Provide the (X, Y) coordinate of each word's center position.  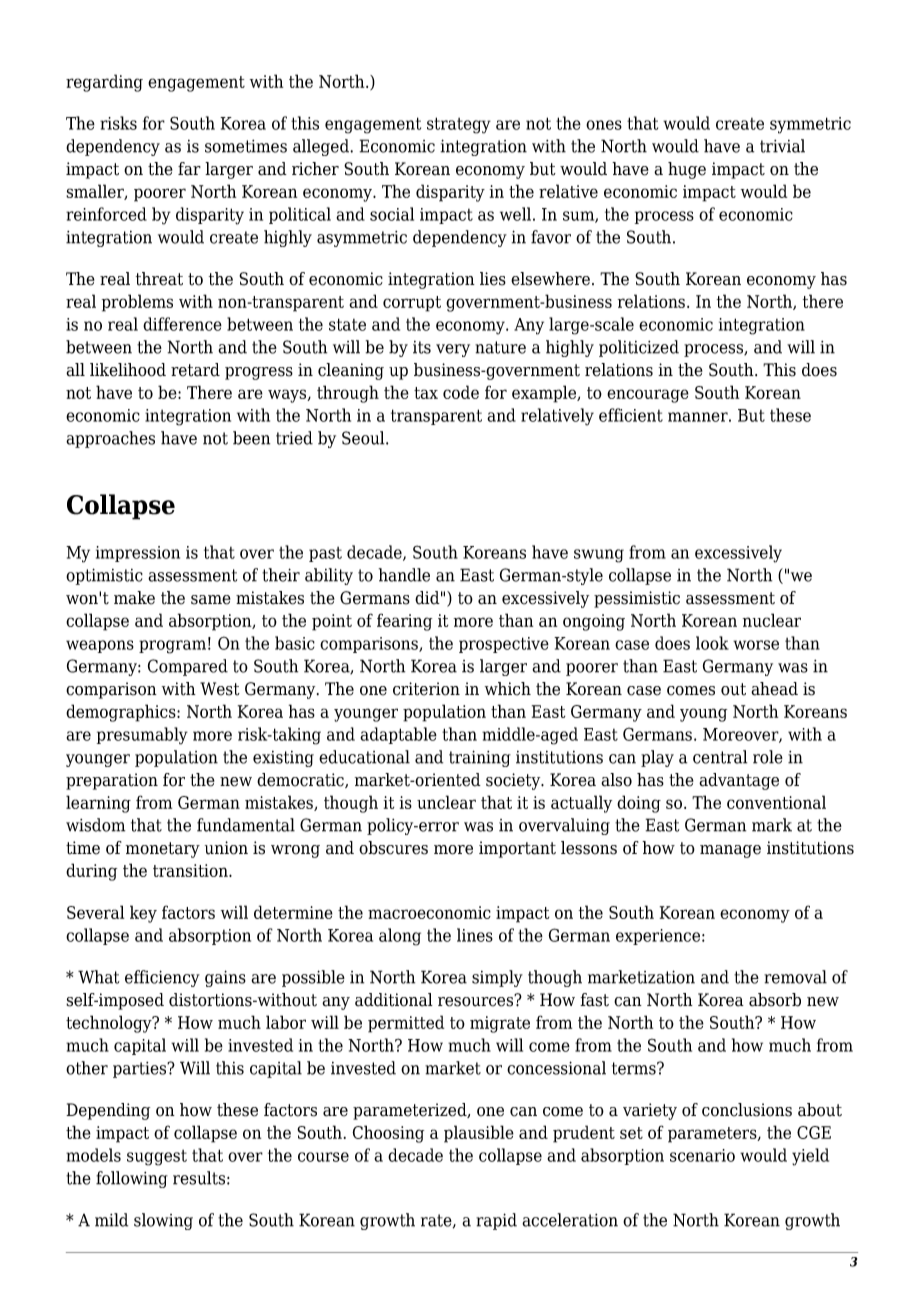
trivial (782, 146)
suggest (157, 1158)
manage (730, 851)
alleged (322, 147)
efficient (631, 415)
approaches (110, 439)
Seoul (364, 438)
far (189, 169)
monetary (163, 850)
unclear (446, 802)
